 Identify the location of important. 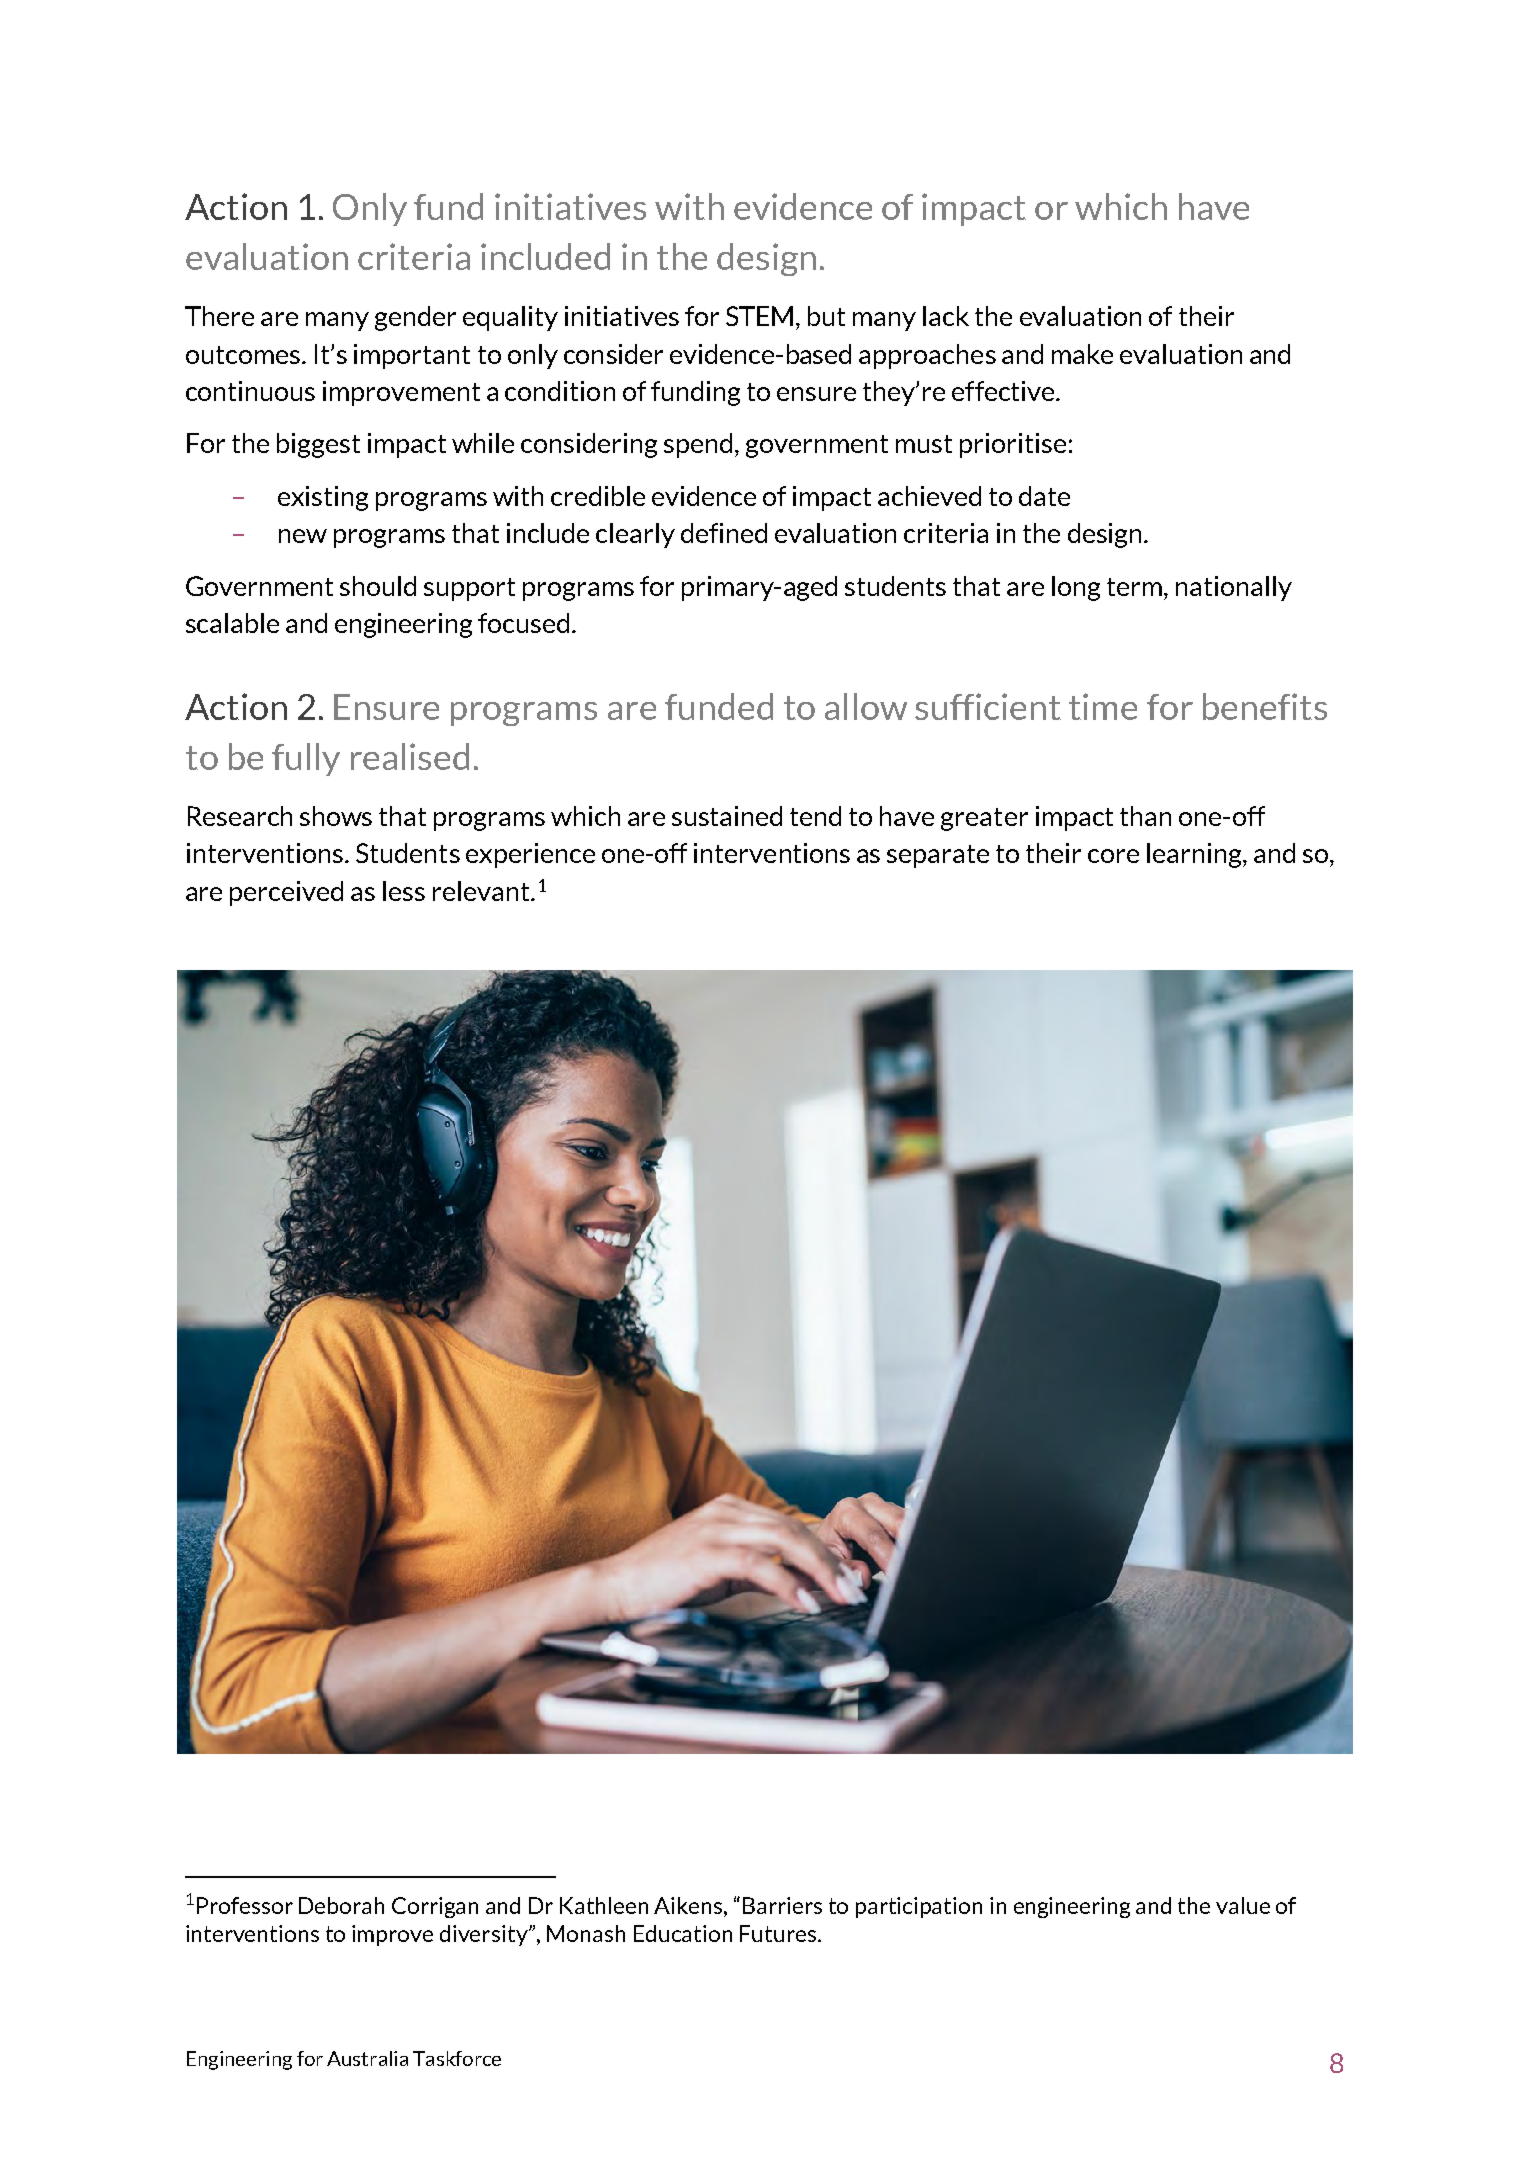
(412, 356).
